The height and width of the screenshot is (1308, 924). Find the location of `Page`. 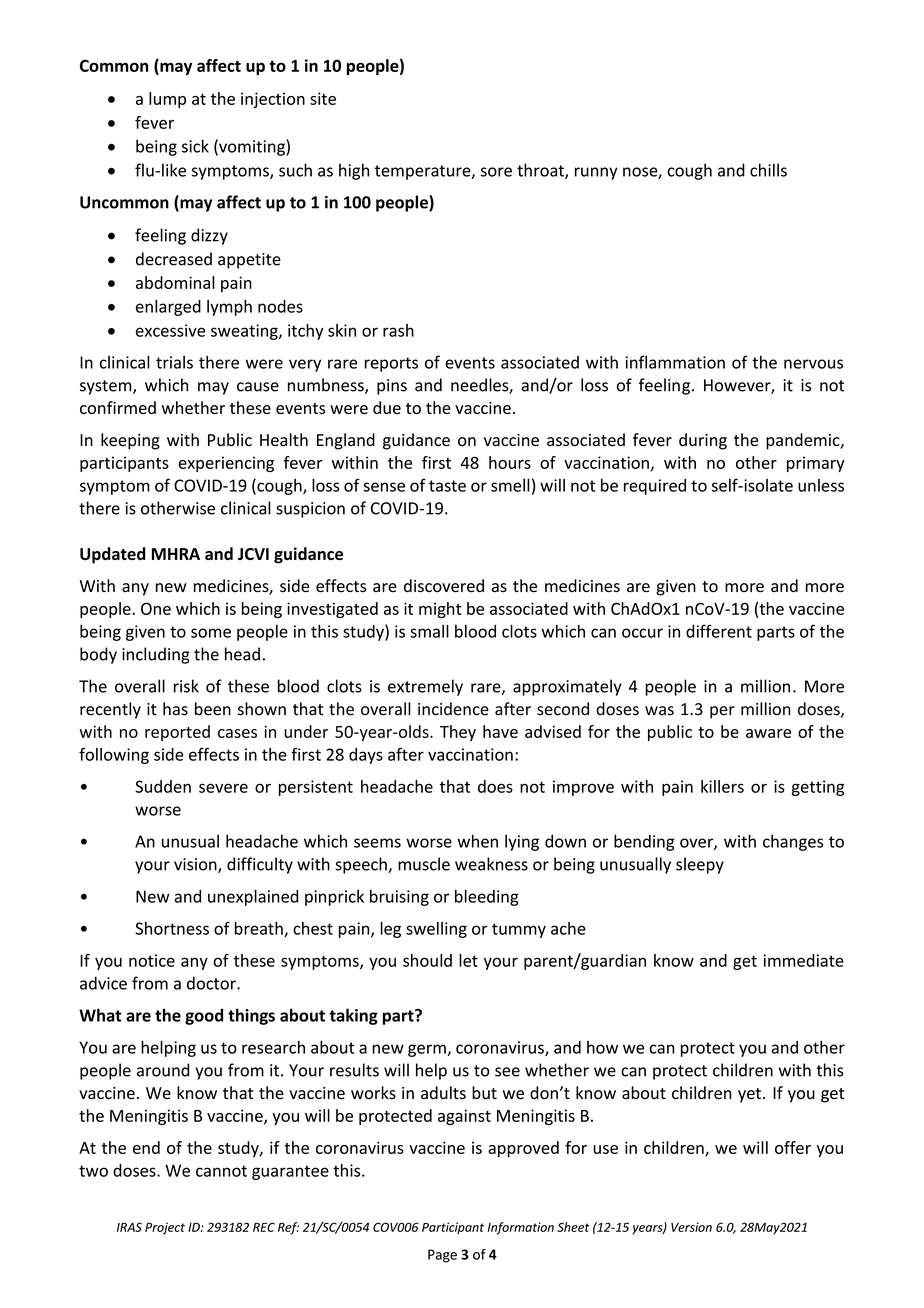

Page is located at coordinates (442, 1256).
